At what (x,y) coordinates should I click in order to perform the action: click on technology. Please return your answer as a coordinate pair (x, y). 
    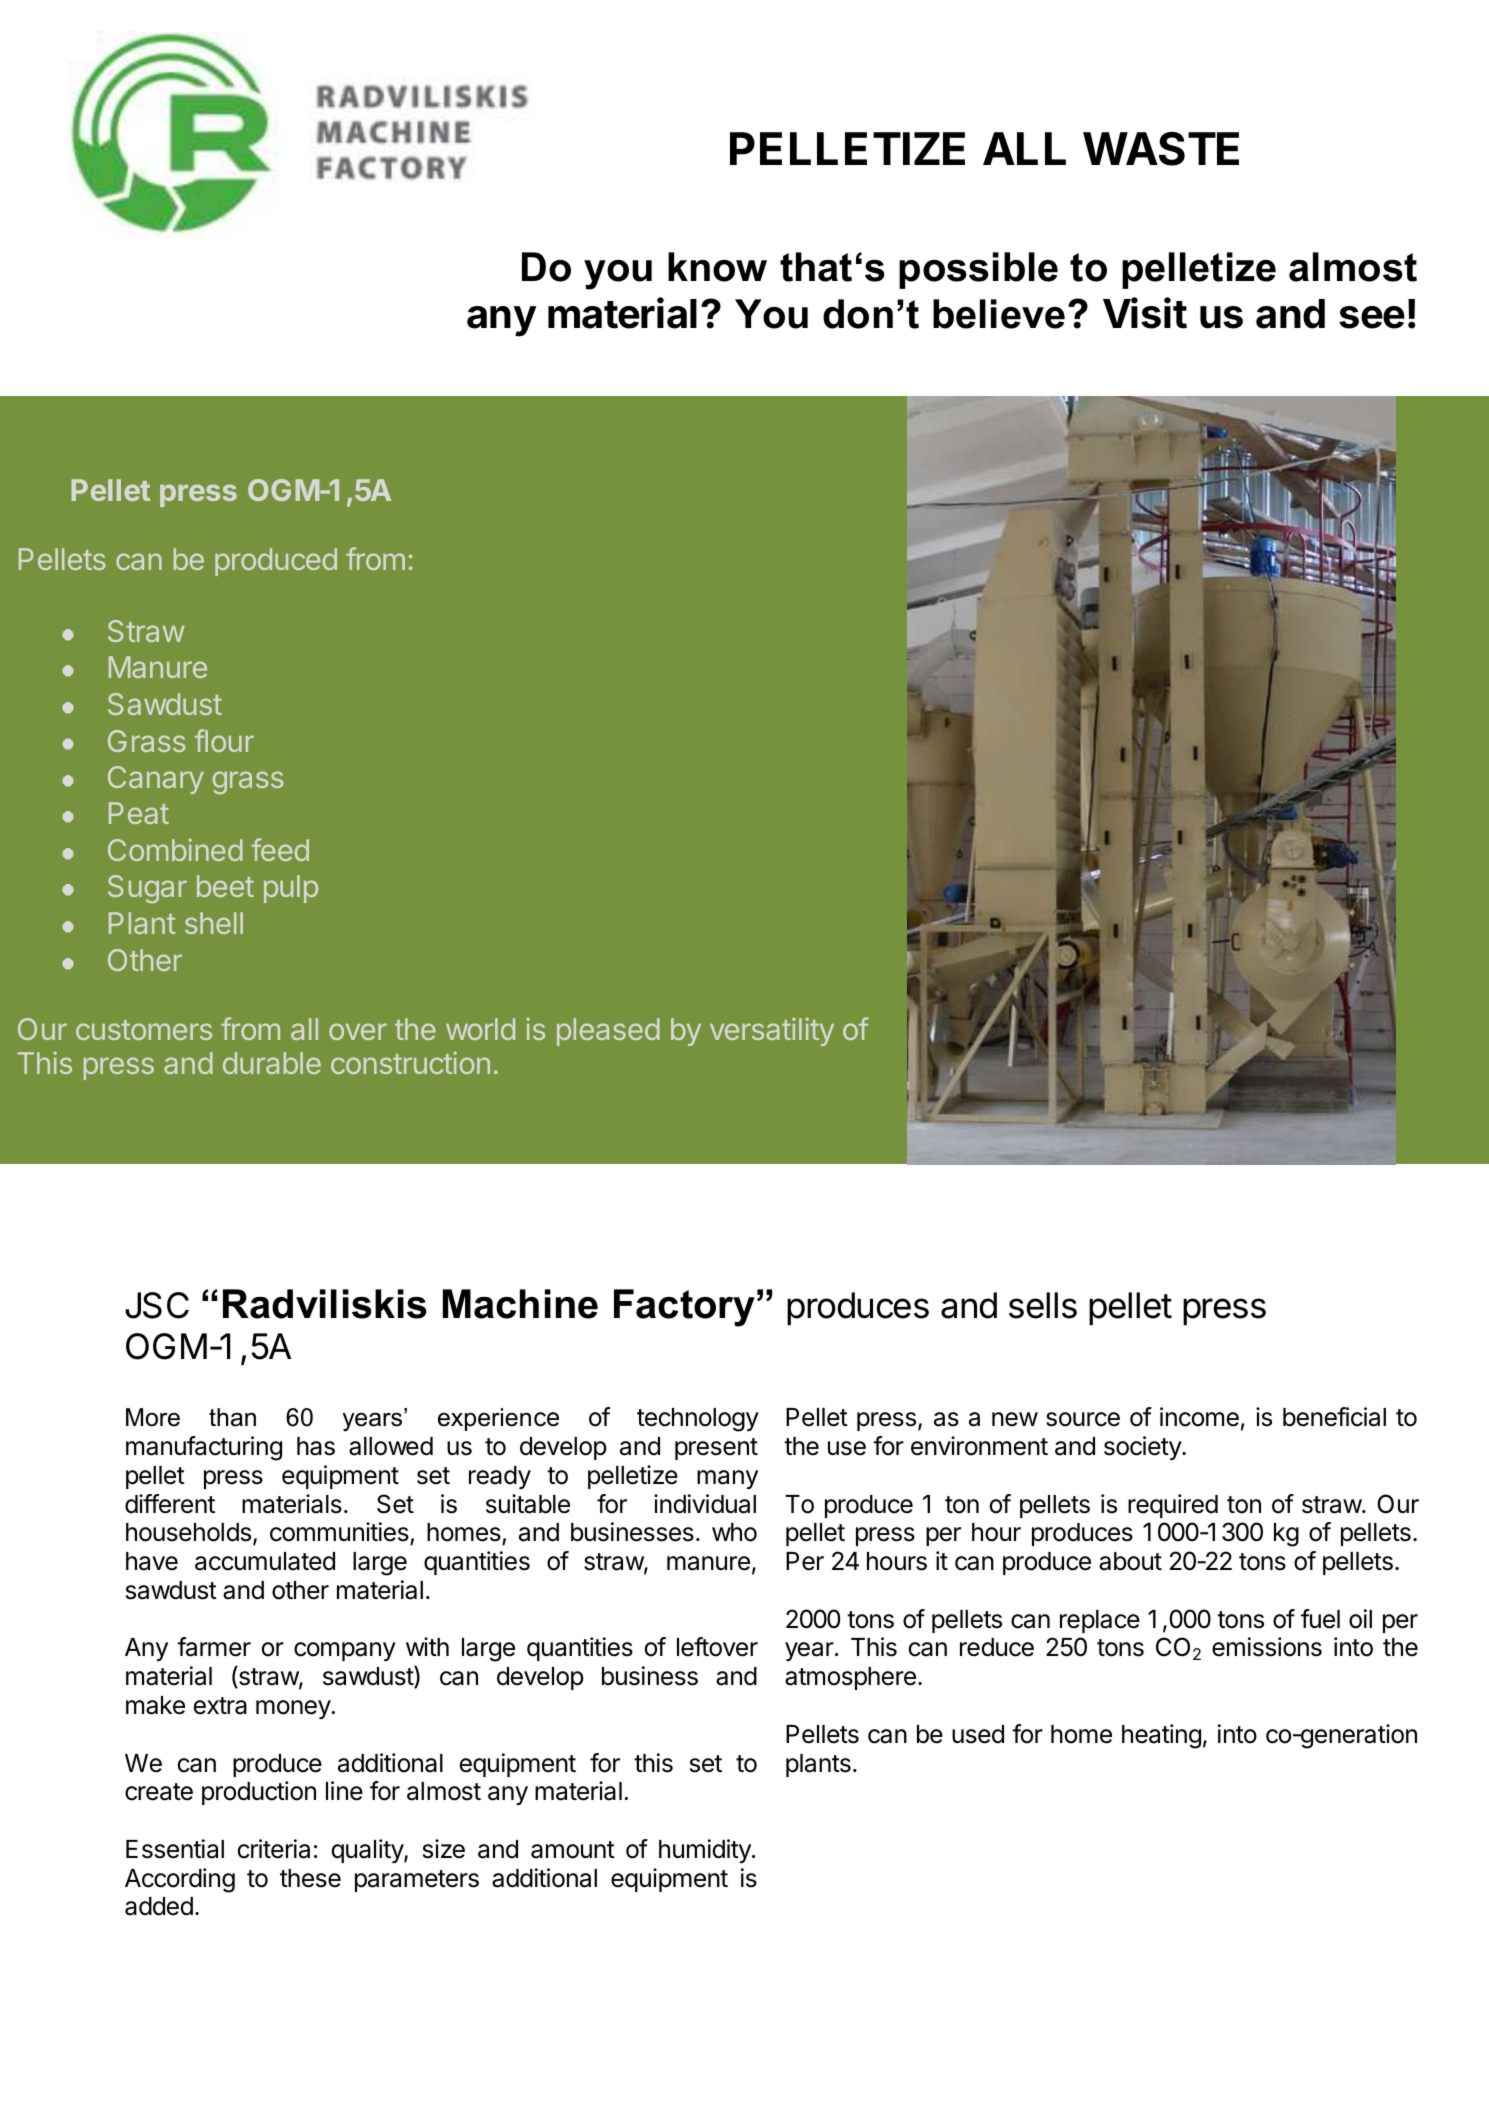
    Looking at the image, I should click on (698, 1420).
